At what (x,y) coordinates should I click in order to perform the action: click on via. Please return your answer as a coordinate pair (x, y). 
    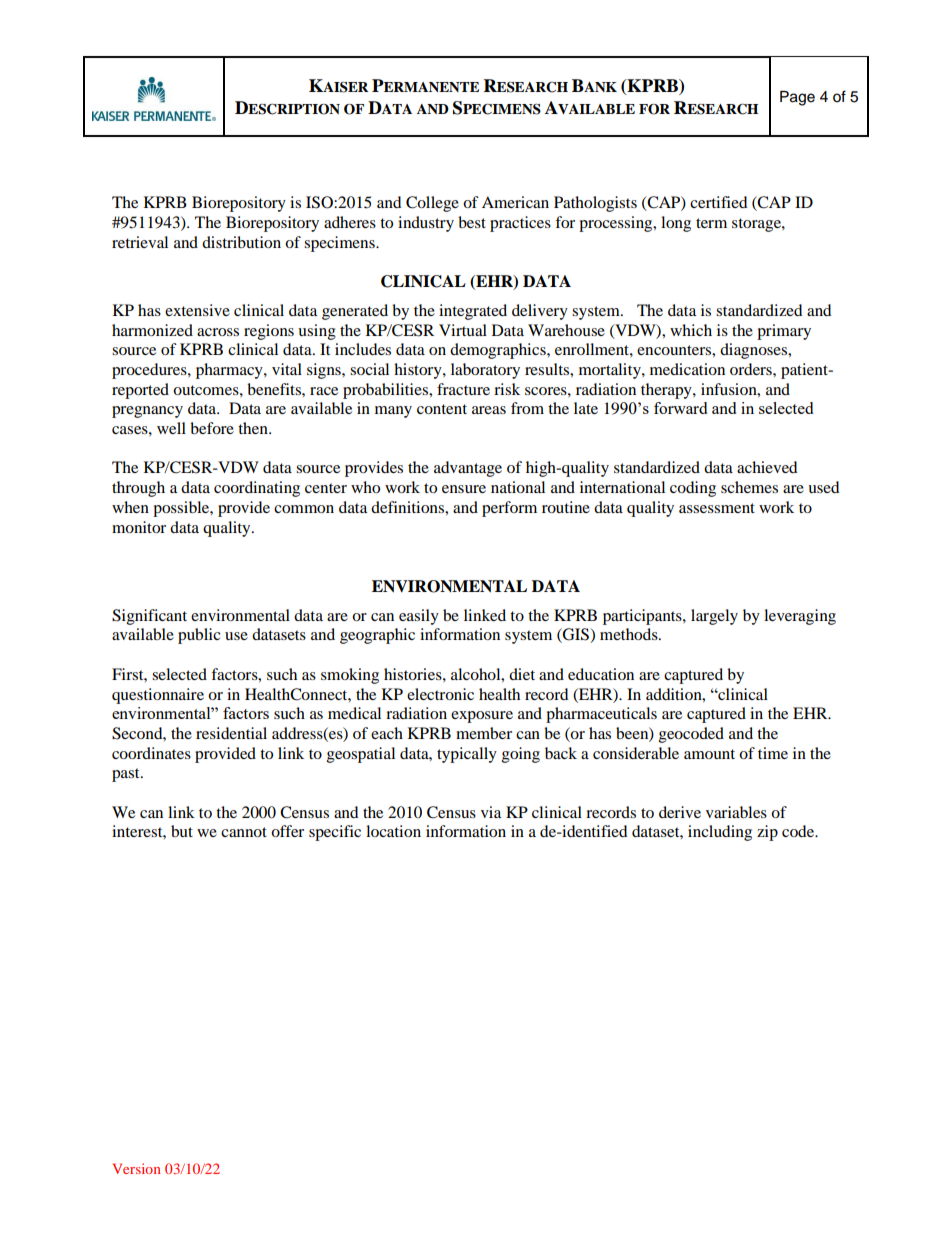
    Looking at the image, I should click on (491, 812).
